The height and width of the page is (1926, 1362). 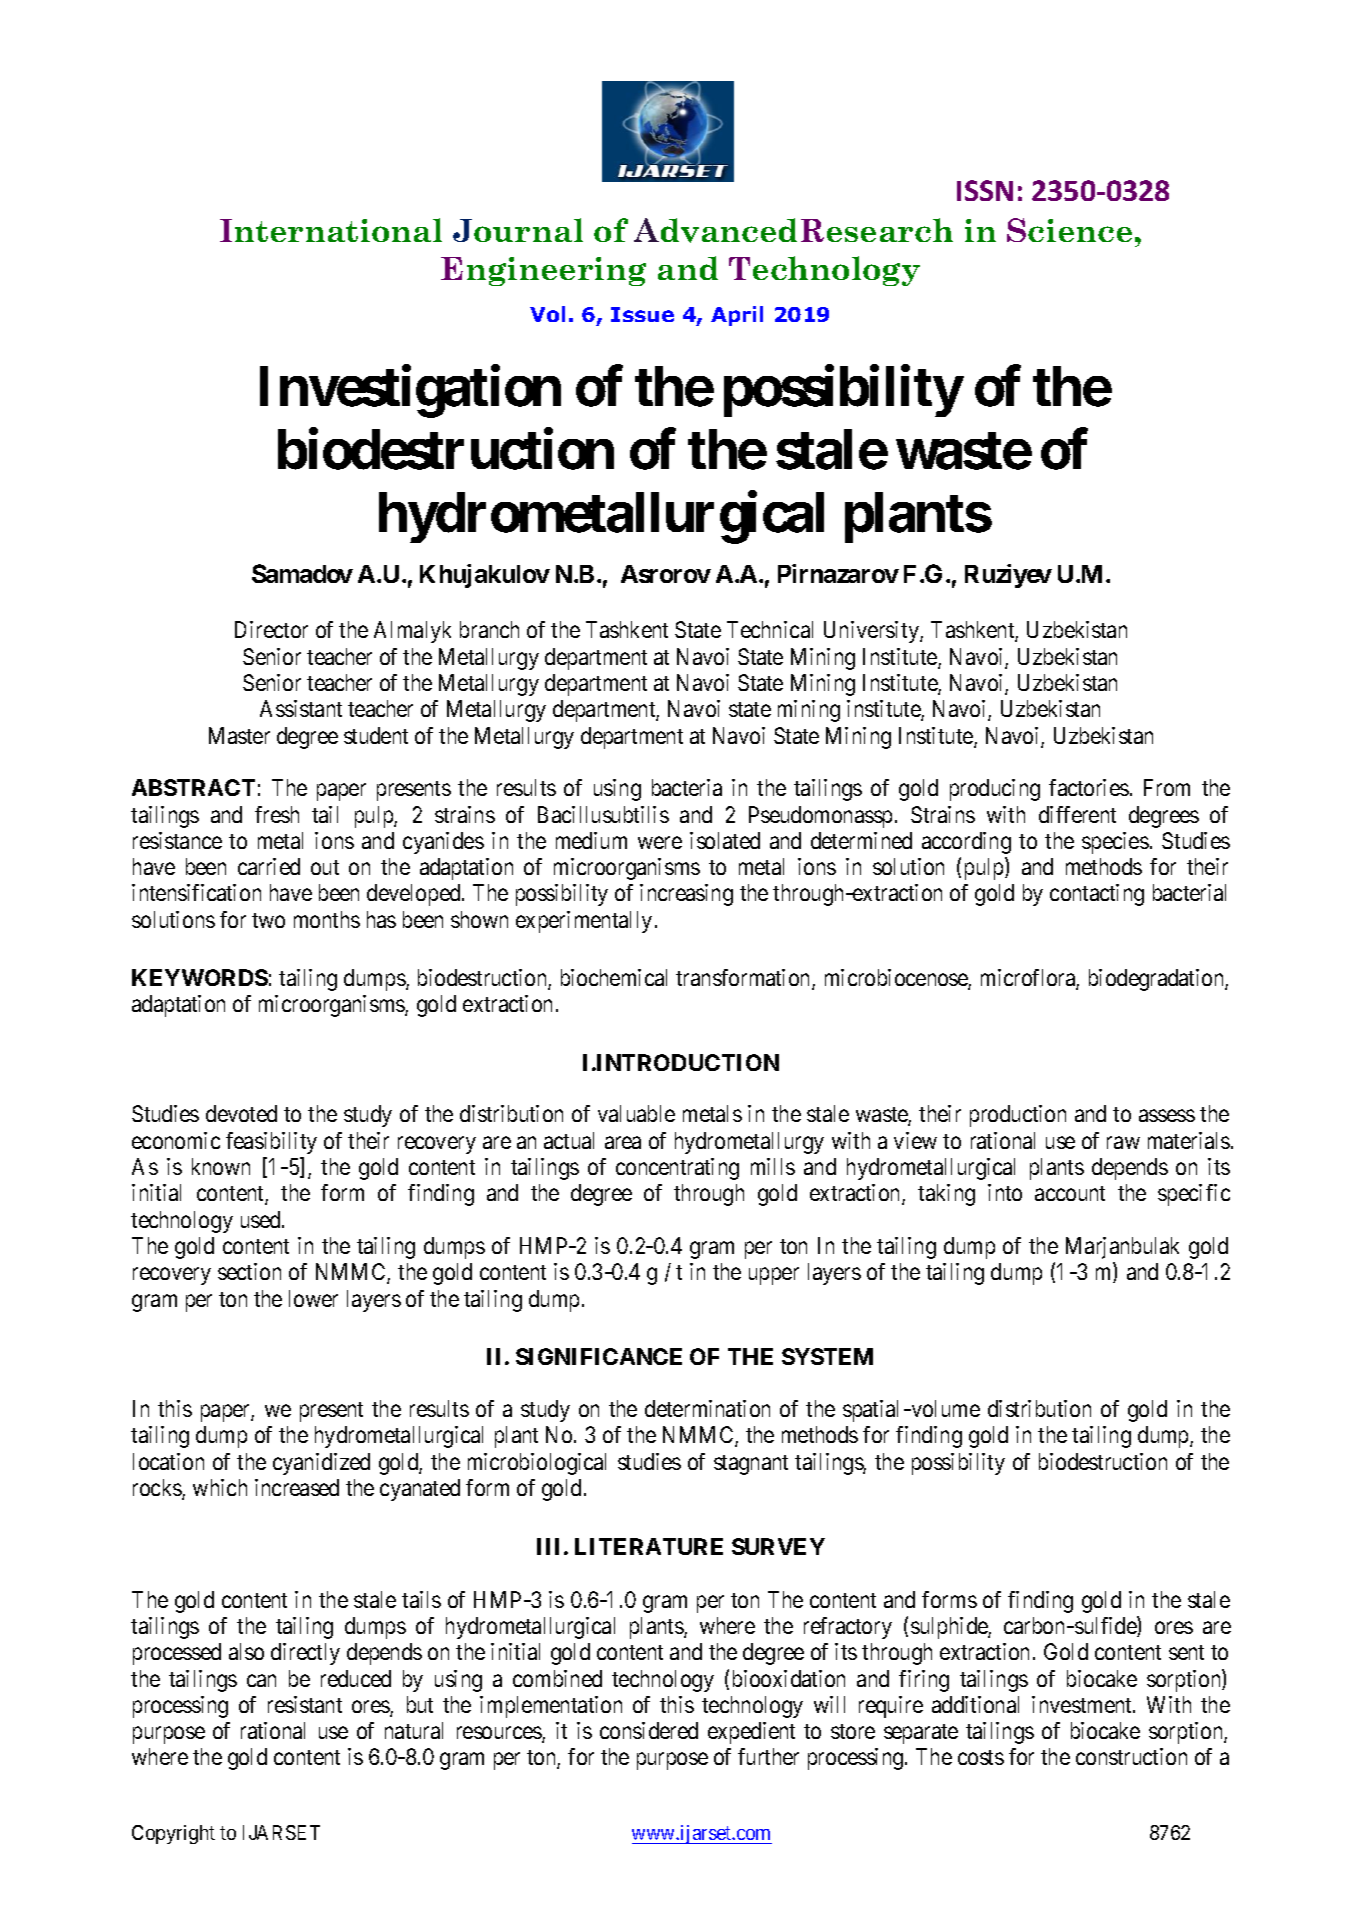 I want to click on biochemical, so click(x=614, y=977).
